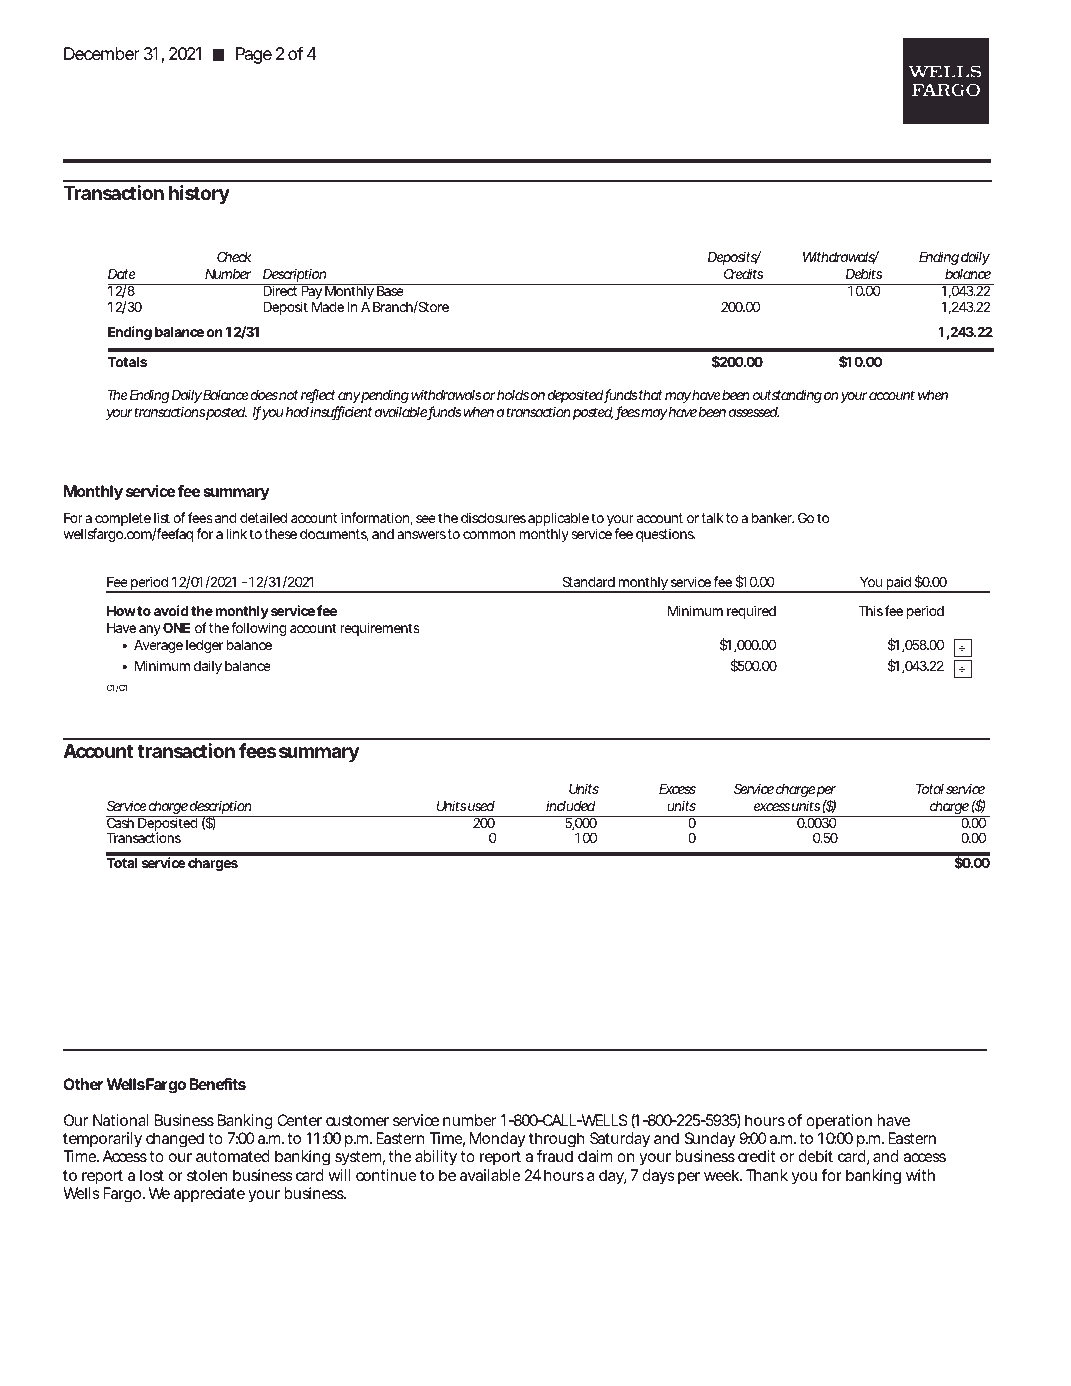 Image resolution: width=1071 pixels, height=1386 pixels. What do you see at coordinates (254, 55) in the screenshot?
I see `Page` at bounding box center [254, 55].
